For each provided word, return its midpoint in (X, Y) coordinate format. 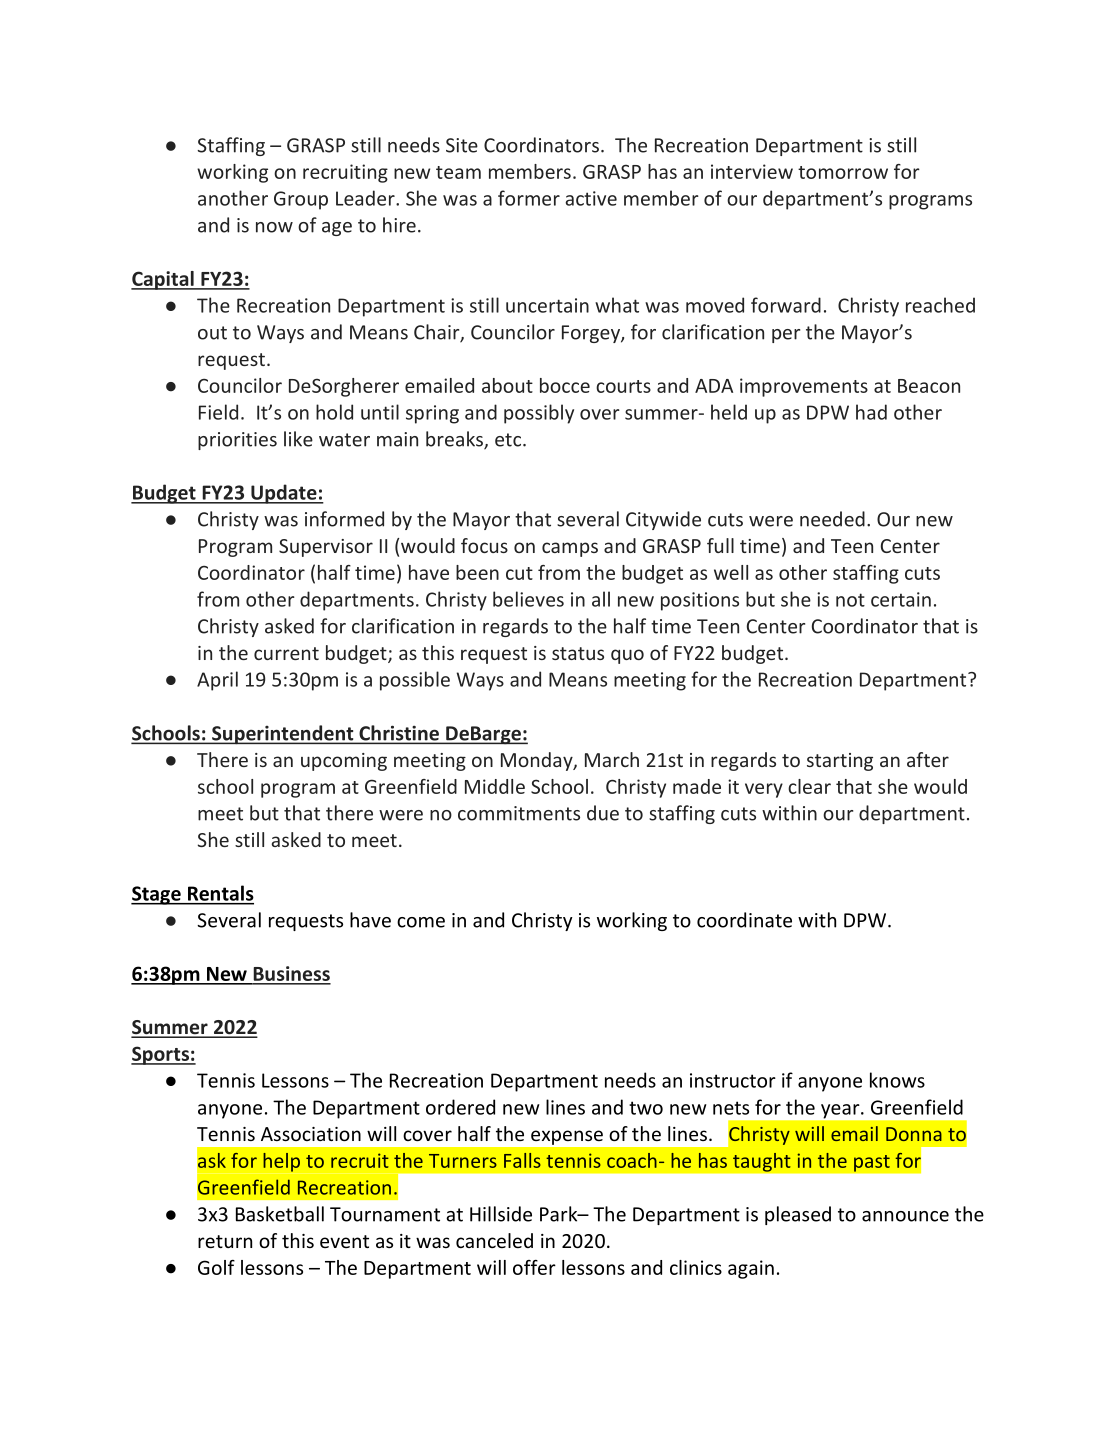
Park (560, 1214)
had (871, 412)
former (529, 198)
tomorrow (843, 172)
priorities (237, 441)
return (225, 1241)
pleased (798, 1215)
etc (509, 440)
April (217, 681)
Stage (157, 895)
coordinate (744, 920)
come (421, 922)
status (578, 653)
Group (301, 200)
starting (840, 762)
